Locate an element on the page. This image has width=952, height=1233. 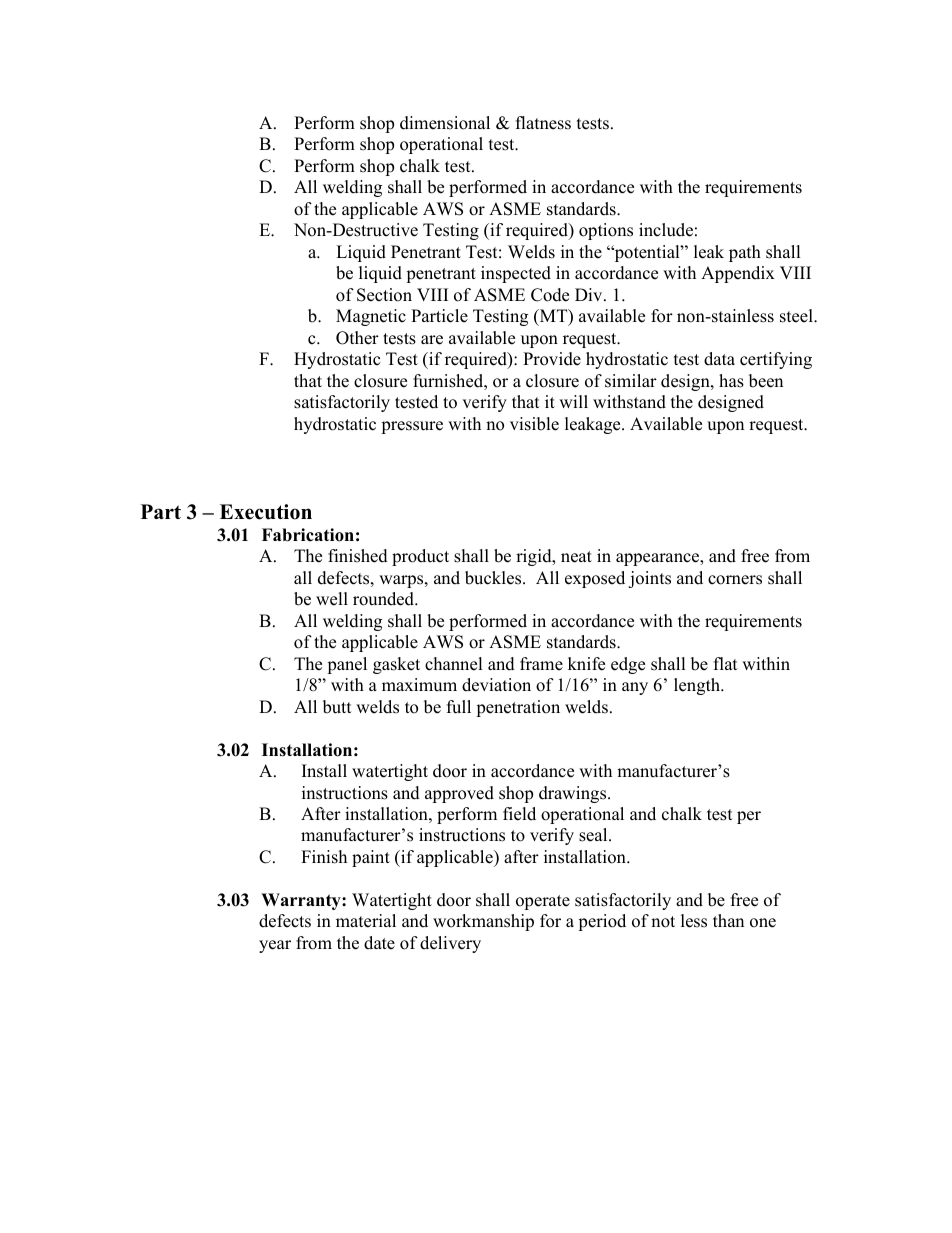
Appendix is located at coordinates (738, 274).
